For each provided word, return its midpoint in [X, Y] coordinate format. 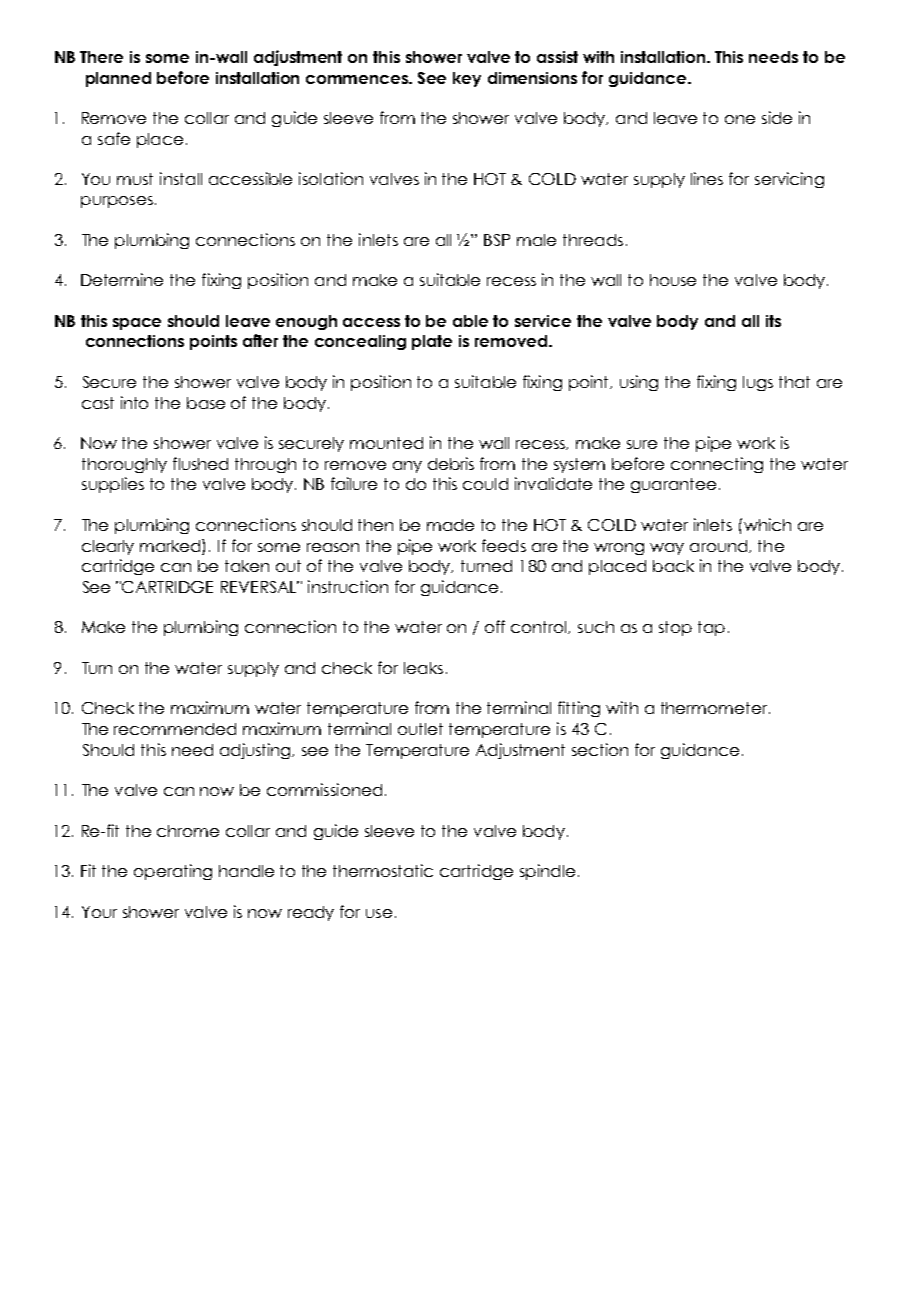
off [495, 626]
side [777, 117]
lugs [758, 383]
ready [311, 913]
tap [711, 628]
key [467, 79]
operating [173, 872]
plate [432, 342]
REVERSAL [260, 587]
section [600, 749]
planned [118, 79]
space [137, 324]
